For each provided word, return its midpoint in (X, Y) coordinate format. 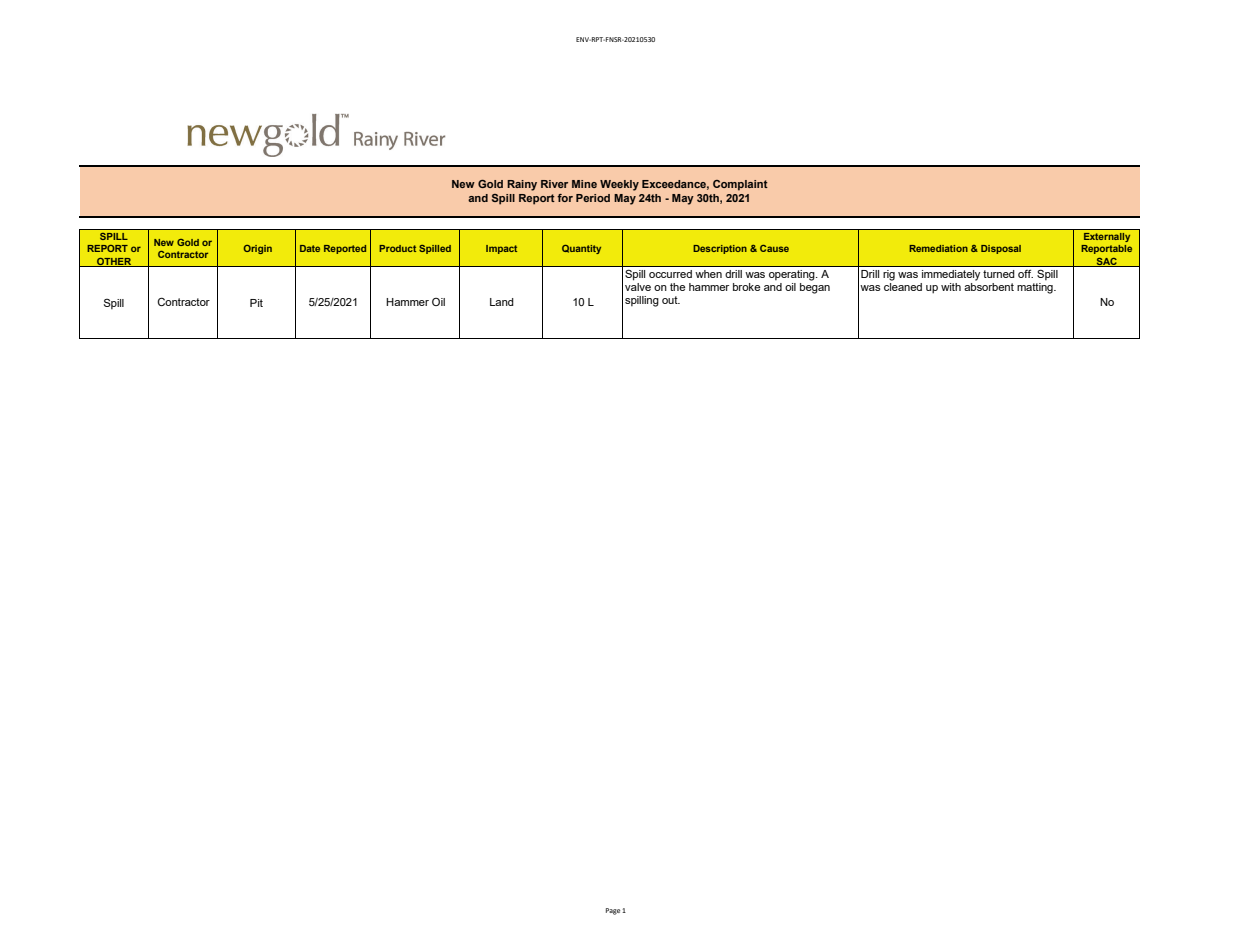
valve (638, 285)
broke (746, 287)
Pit (256, 303)
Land (502, 302)
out (671, 300)
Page (613, 911)
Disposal (1001, 249)
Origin (258, 249)
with (951, 287)
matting (1036, 288)
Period (593, 198)
